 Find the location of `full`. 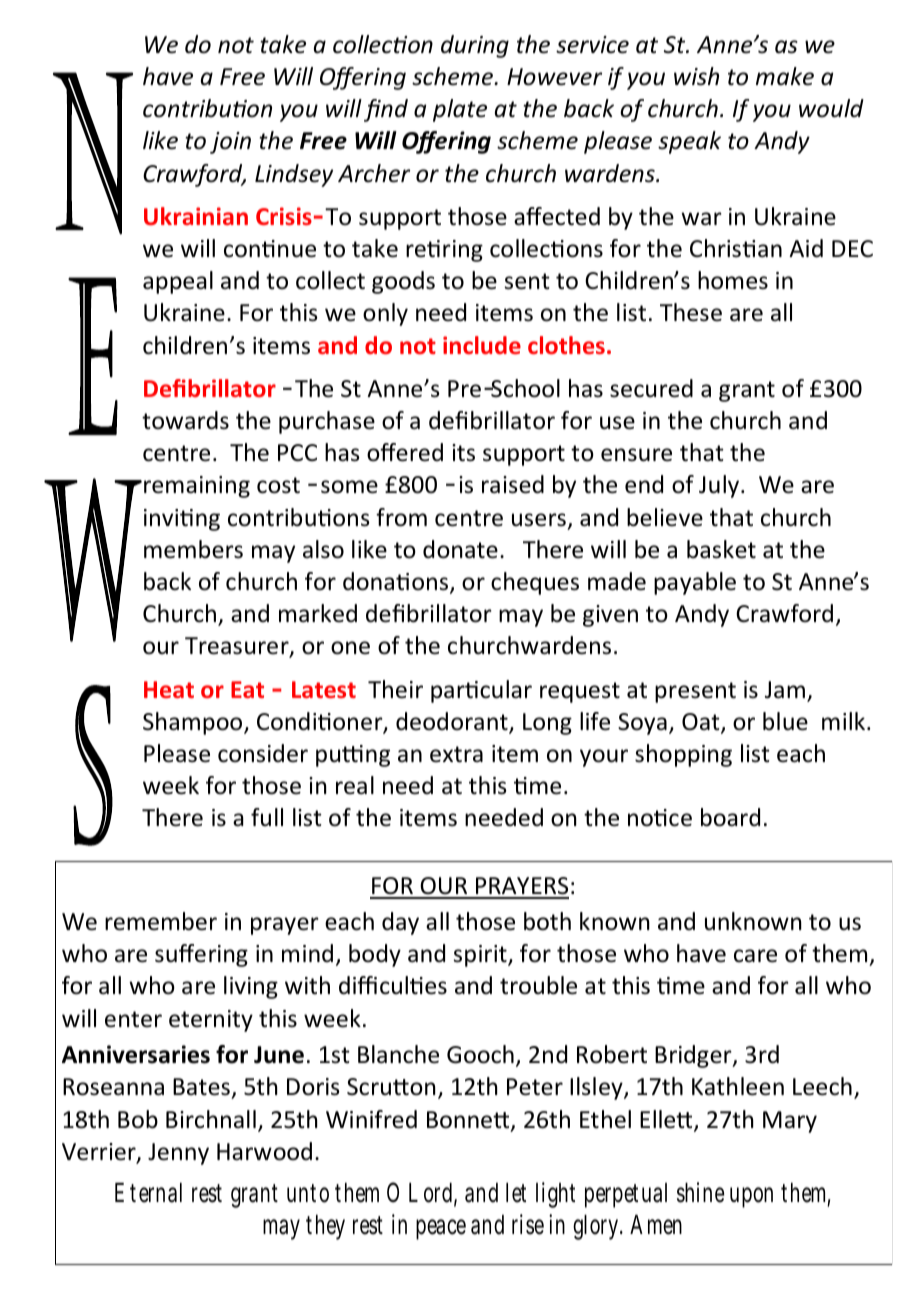

full is located at coordinates (267, 817).
